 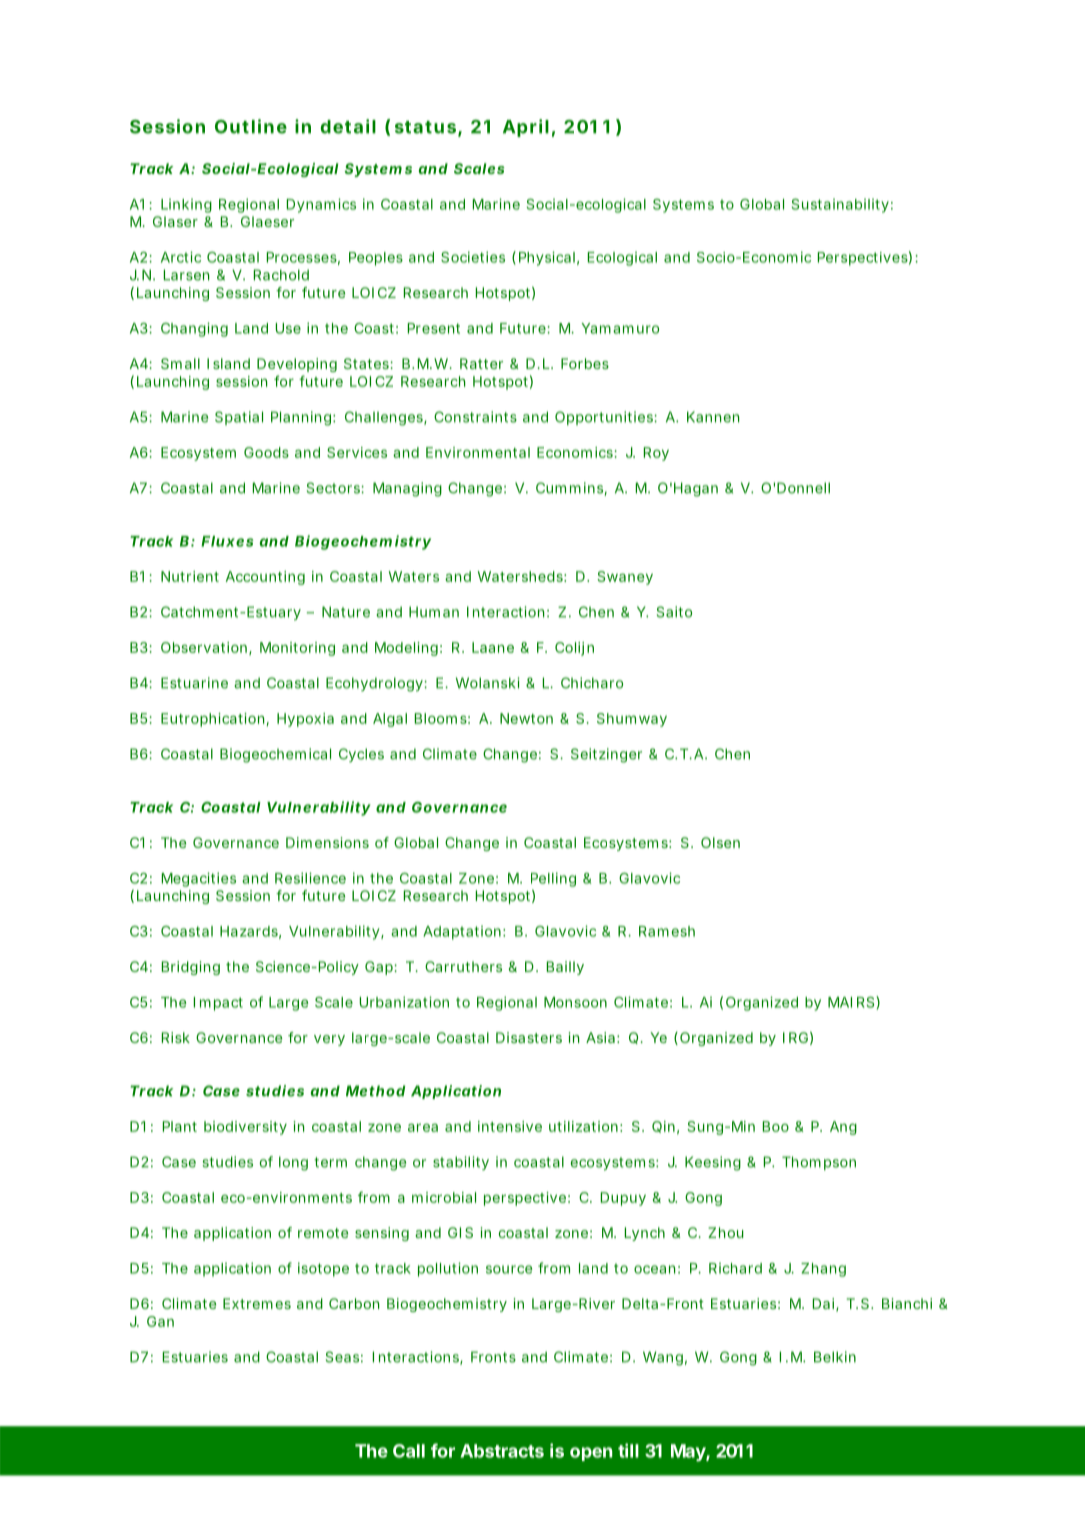 What do you see at coordinates (257, 1303) in the image?
I see `Extremes` at bounding box center [257, 1303].
